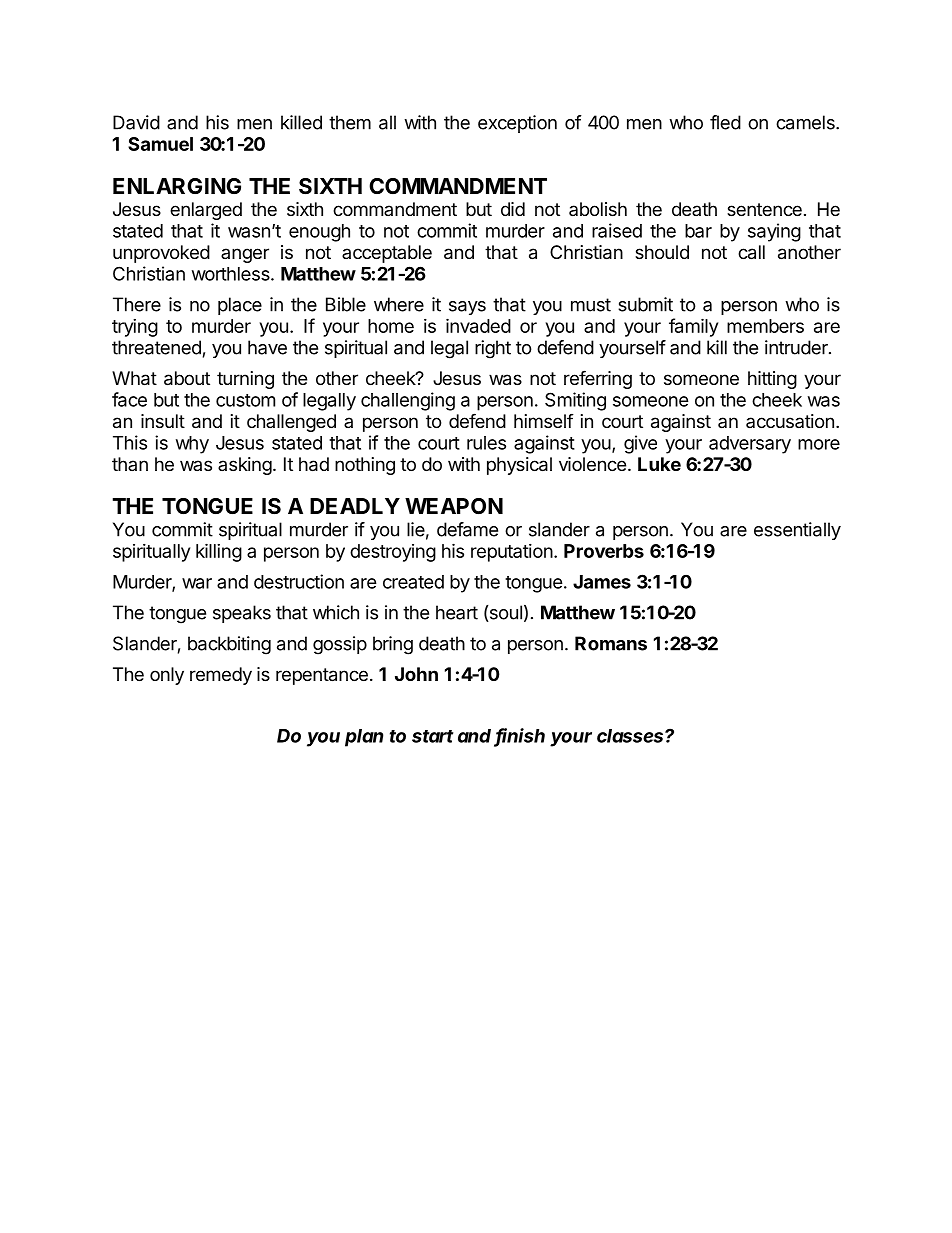  Describe the element at coordinates (467, 529) in the screenshot. I see `defame` at that location.
